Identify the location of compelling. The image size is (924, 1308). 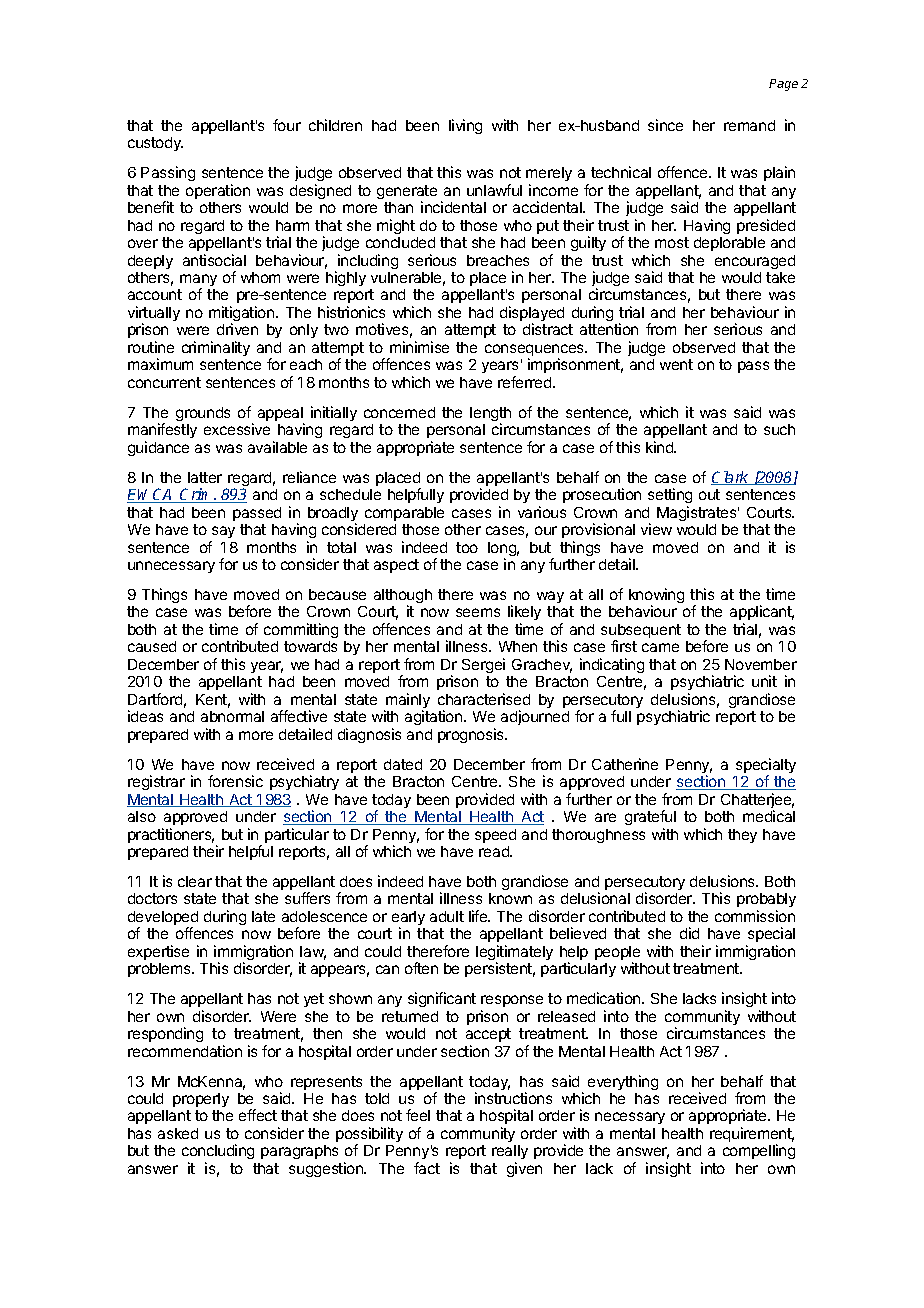
(759, 1151).
